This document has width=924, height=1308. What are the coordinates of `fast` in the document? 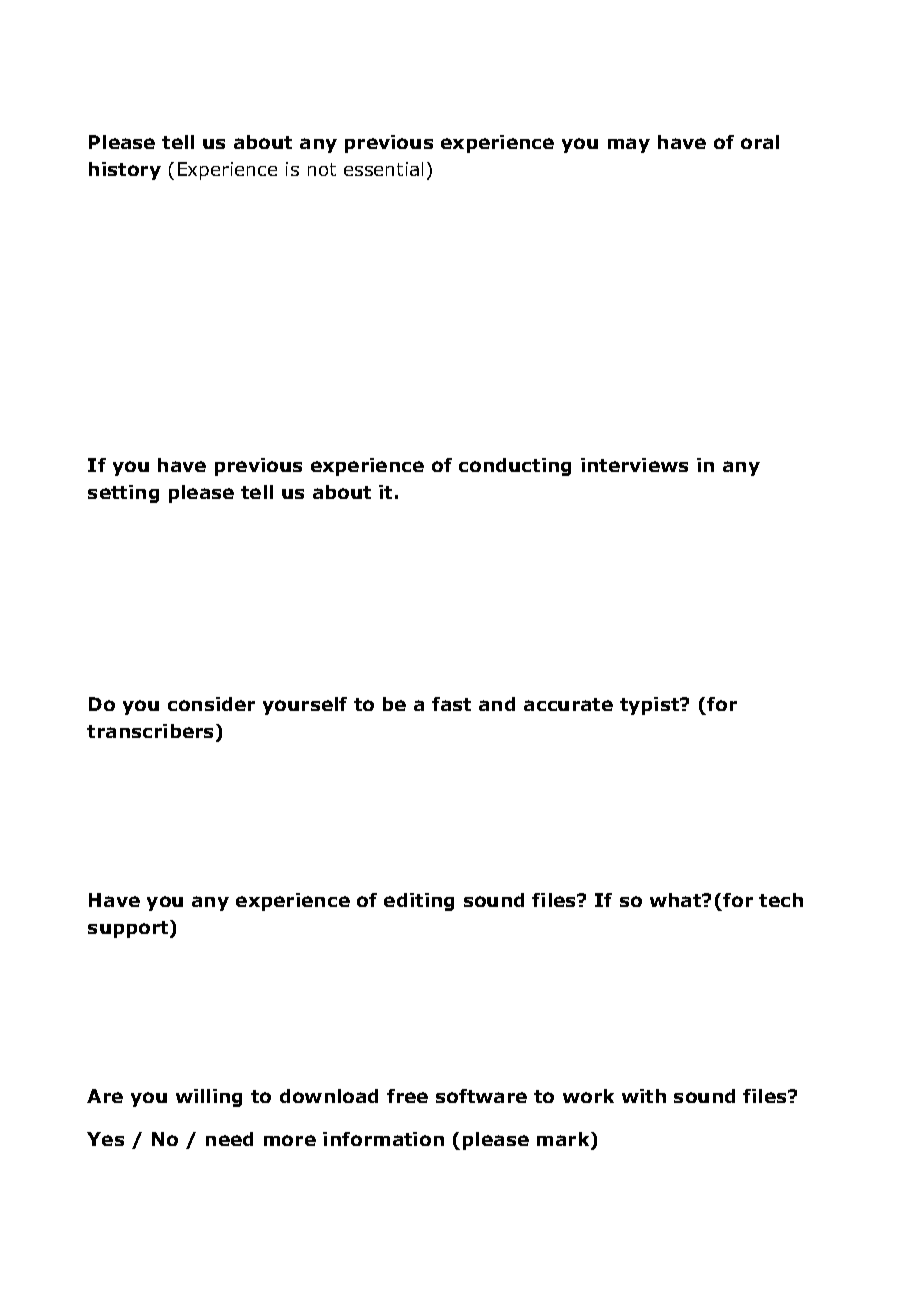 It's located at (451, 704).
